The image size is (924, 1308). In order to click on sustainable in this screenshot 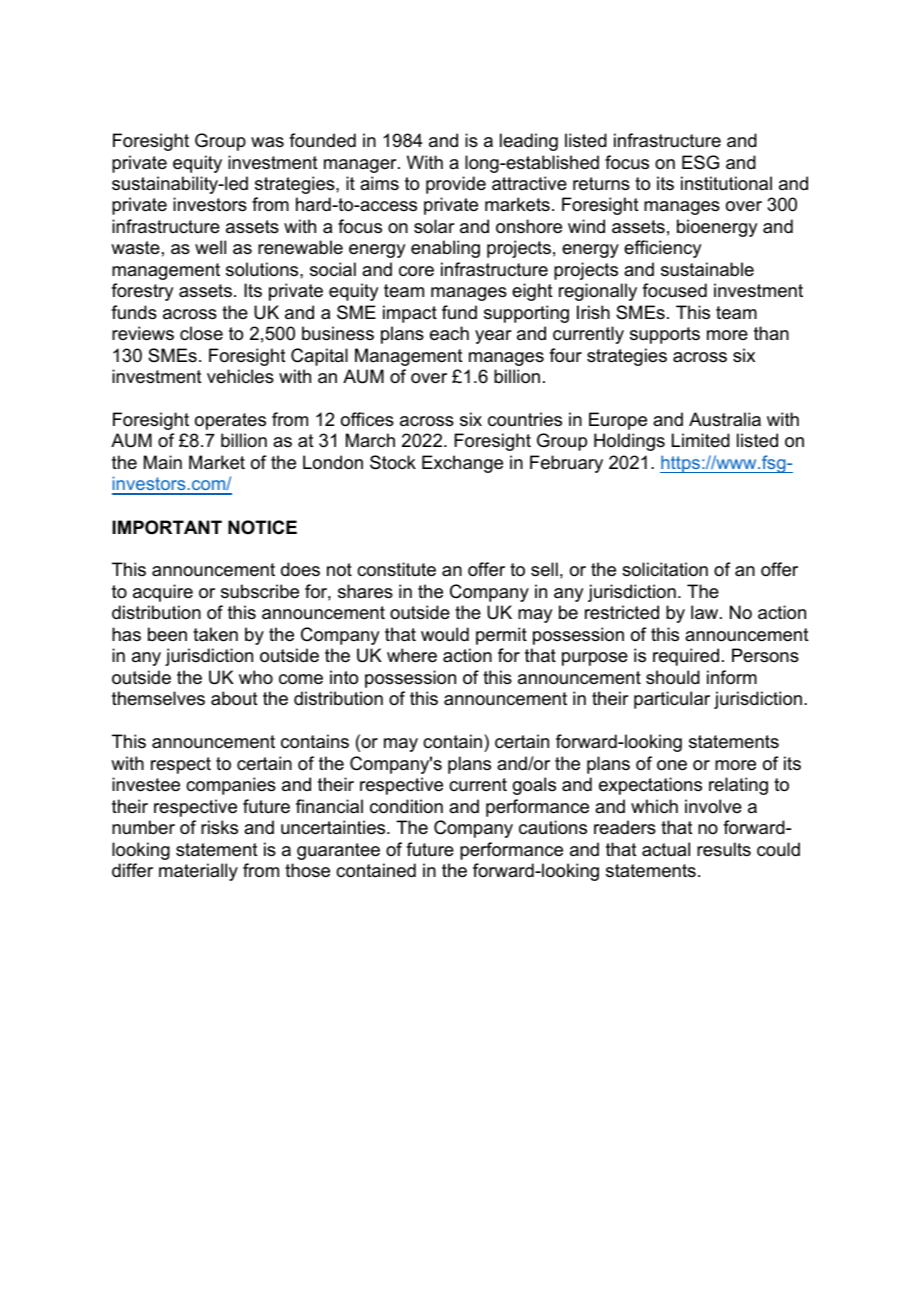, I will do `click(707, 269)`.
